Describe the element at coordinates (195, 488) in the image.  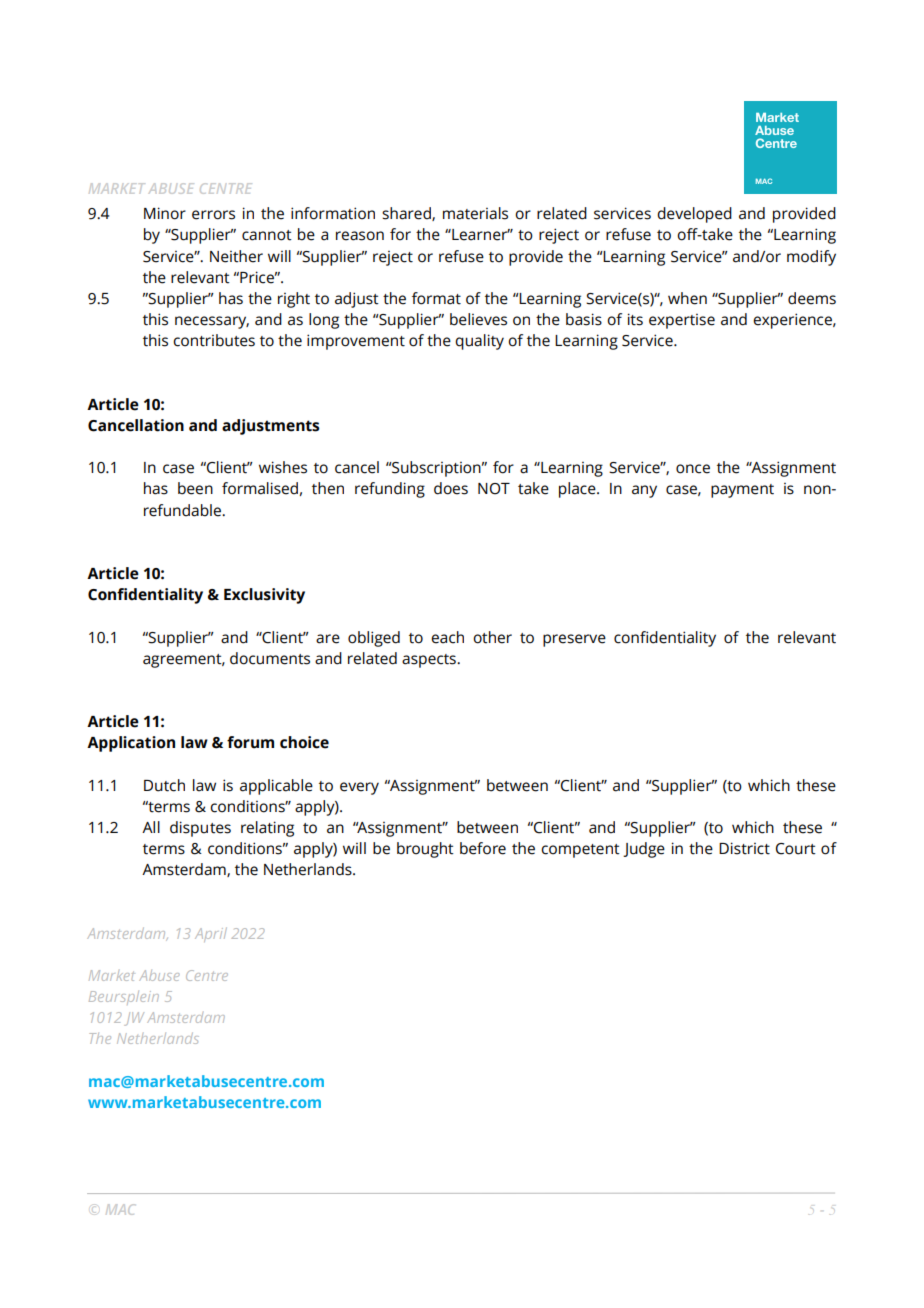
I see `been` at that location.
